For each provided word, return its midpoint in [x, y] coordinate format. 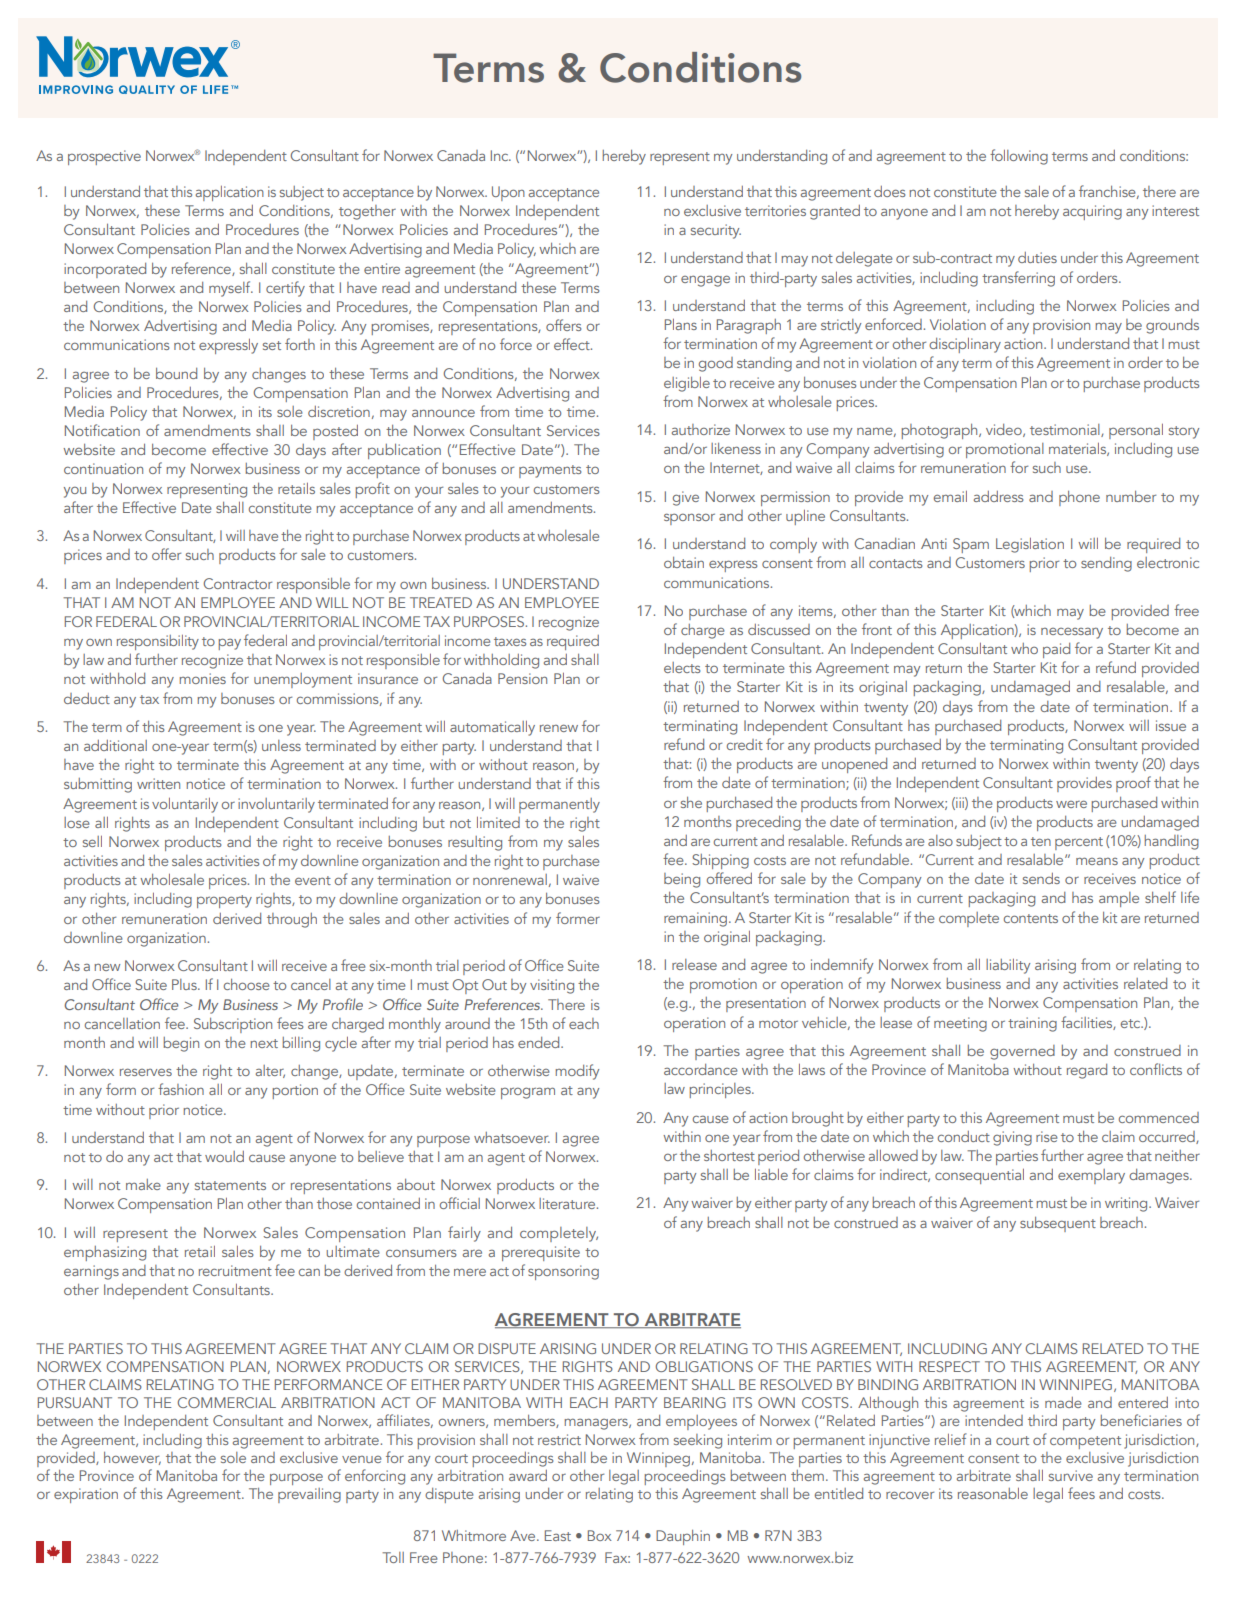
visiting [552, 986]
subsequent [1058, 1224]
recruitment [235, 1270]
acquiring [1092, 212]
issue [1171, 725]
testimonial [1066, 430]
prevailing [309, 1495]
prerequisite [541, 1253]
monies [202, 678]
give [686, 498]
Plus [185, 984]
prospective [104, 157]
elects [682, 667]
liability [1008, 966]
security [716, 231]
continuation [103, 468]
